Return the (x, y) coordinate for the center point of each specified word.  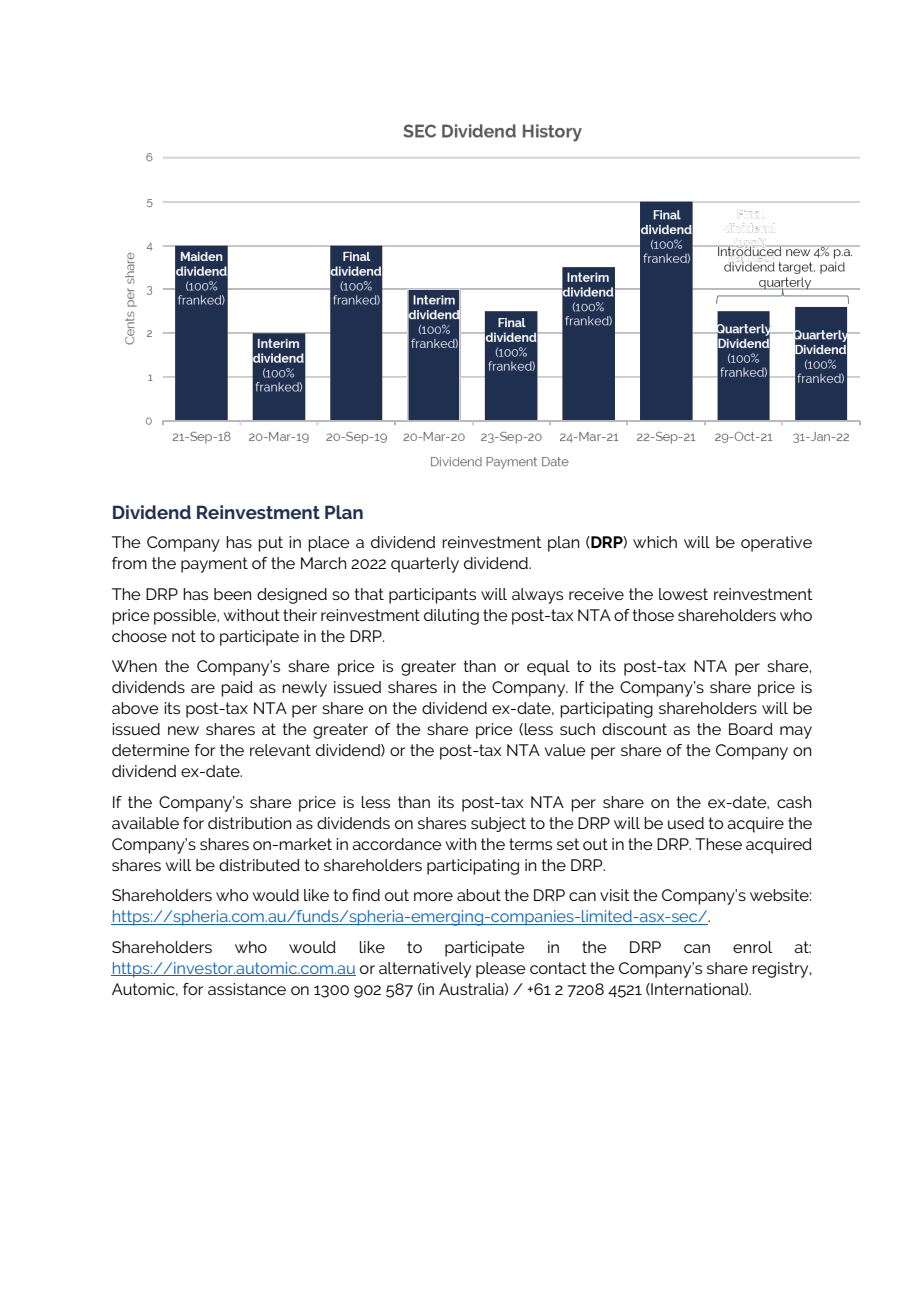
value (565, 750)
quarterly (425, 565)
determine (151, 750)
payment (214, 565)
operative (776, 544)
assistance (247, 989)
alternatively (425, 970)
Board (751, 729)
